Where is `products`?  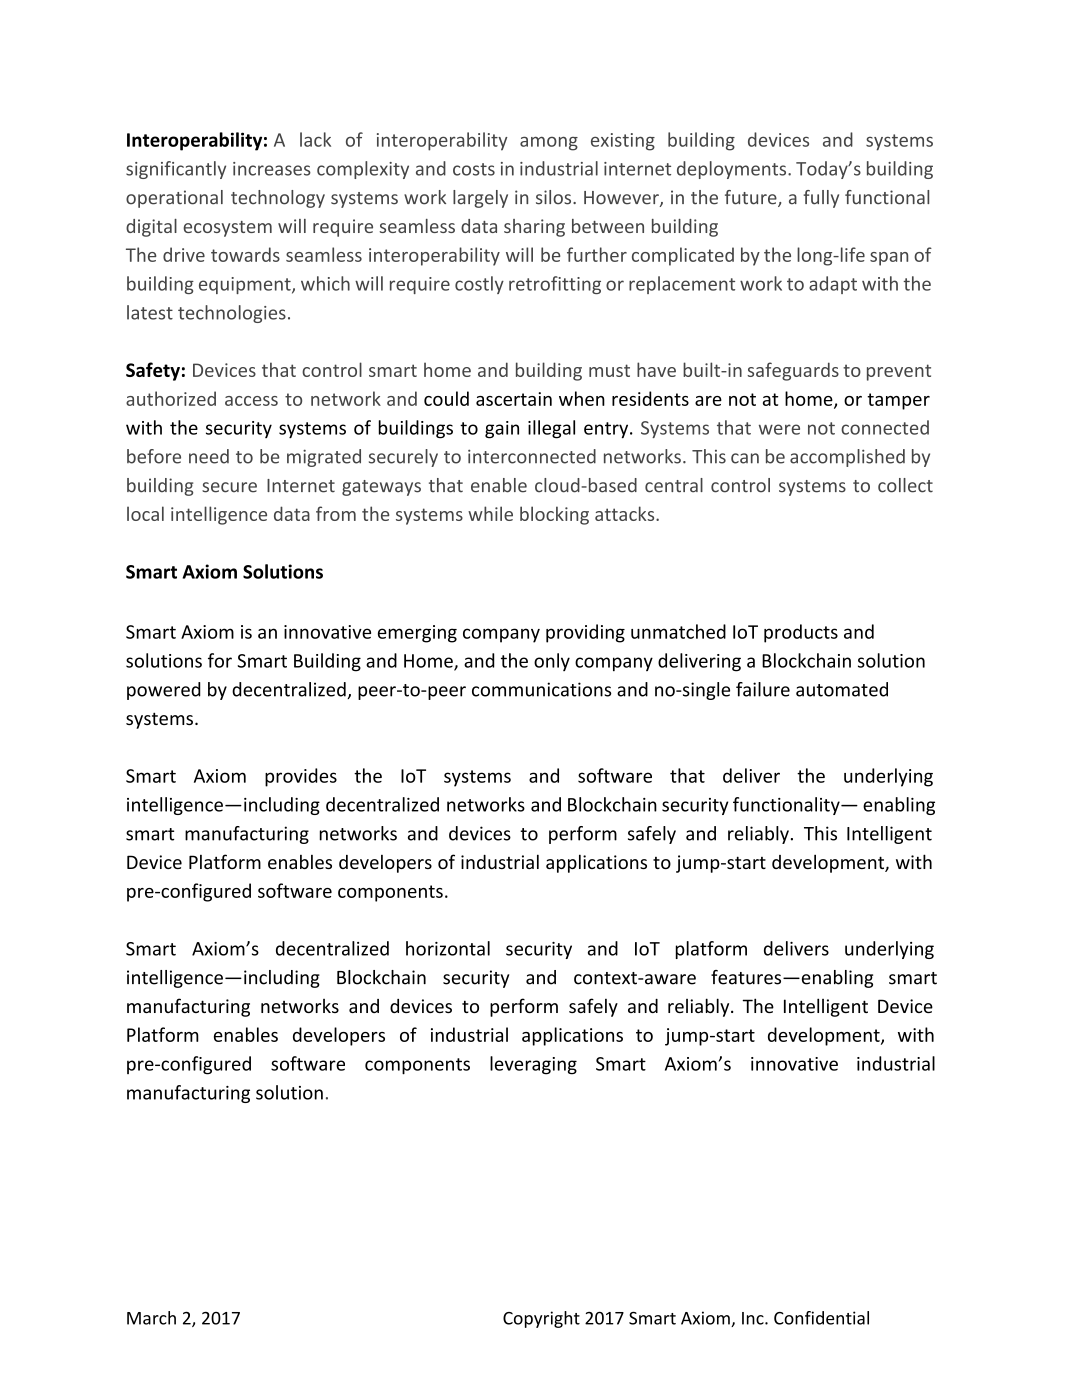 products is located at coordinates (801, 633).
